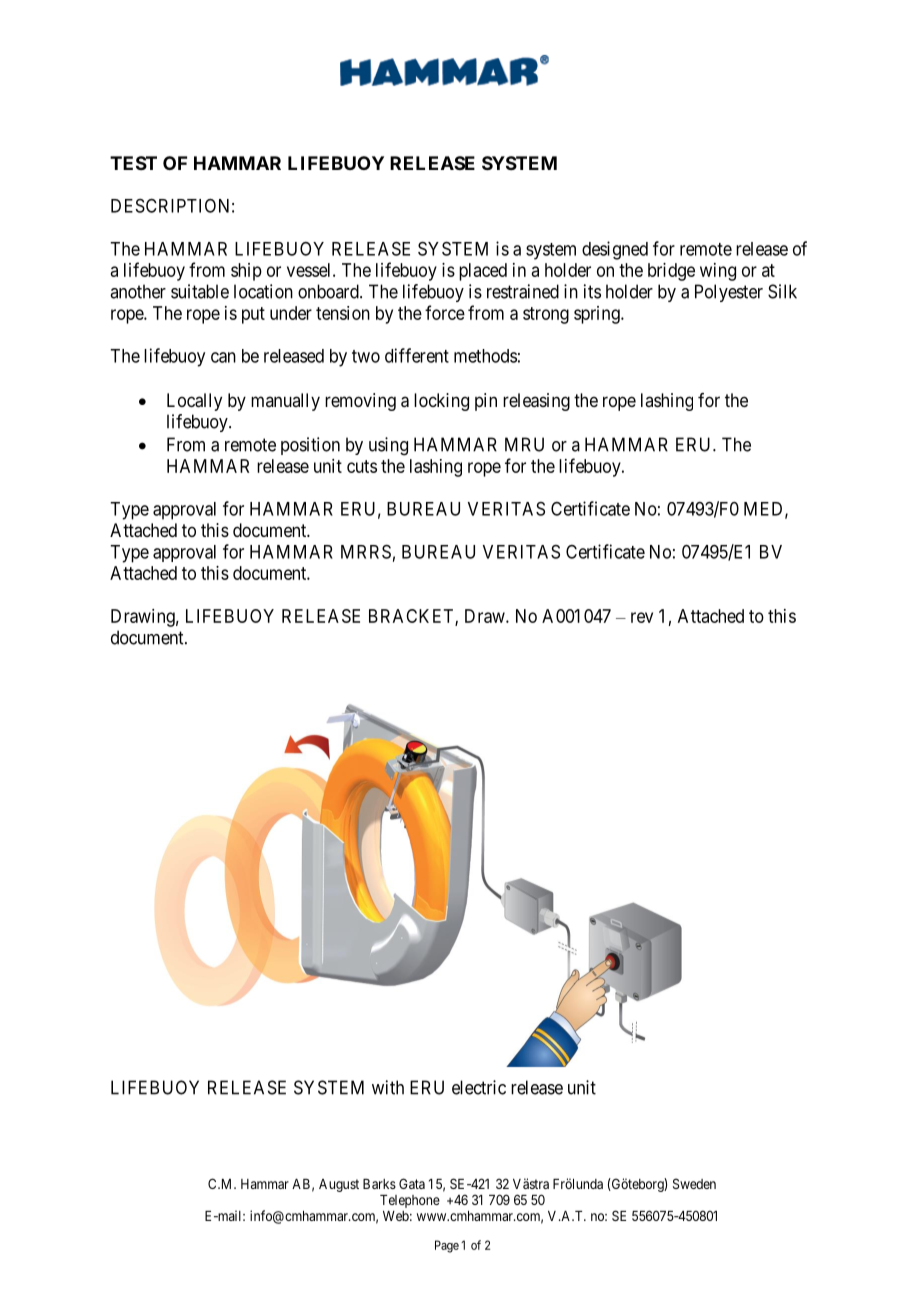  I want to click on bridge, so click(671, 272).
